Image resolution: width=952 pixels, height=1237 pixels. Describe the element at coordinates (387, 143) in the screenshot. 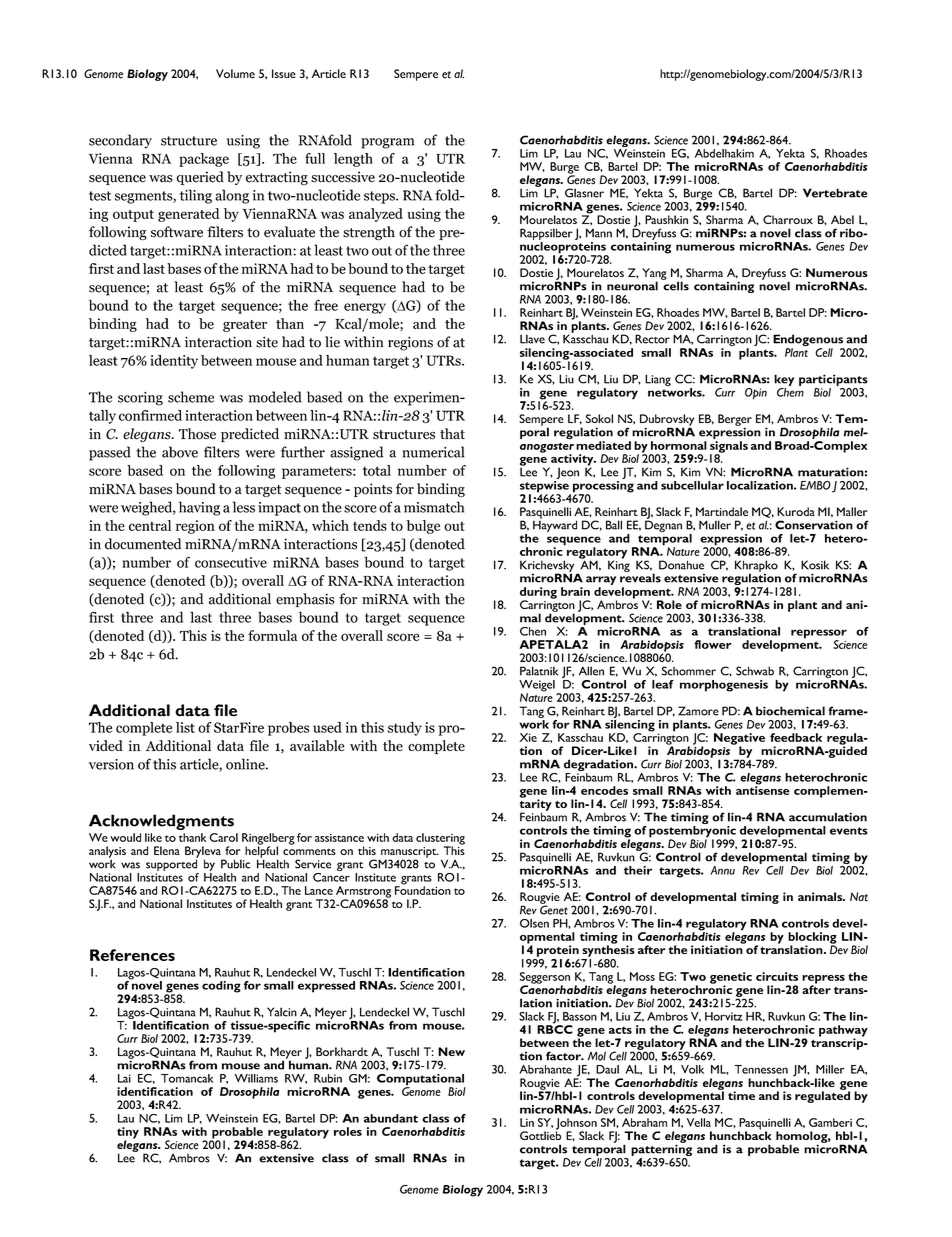

I see `program` at that location.
